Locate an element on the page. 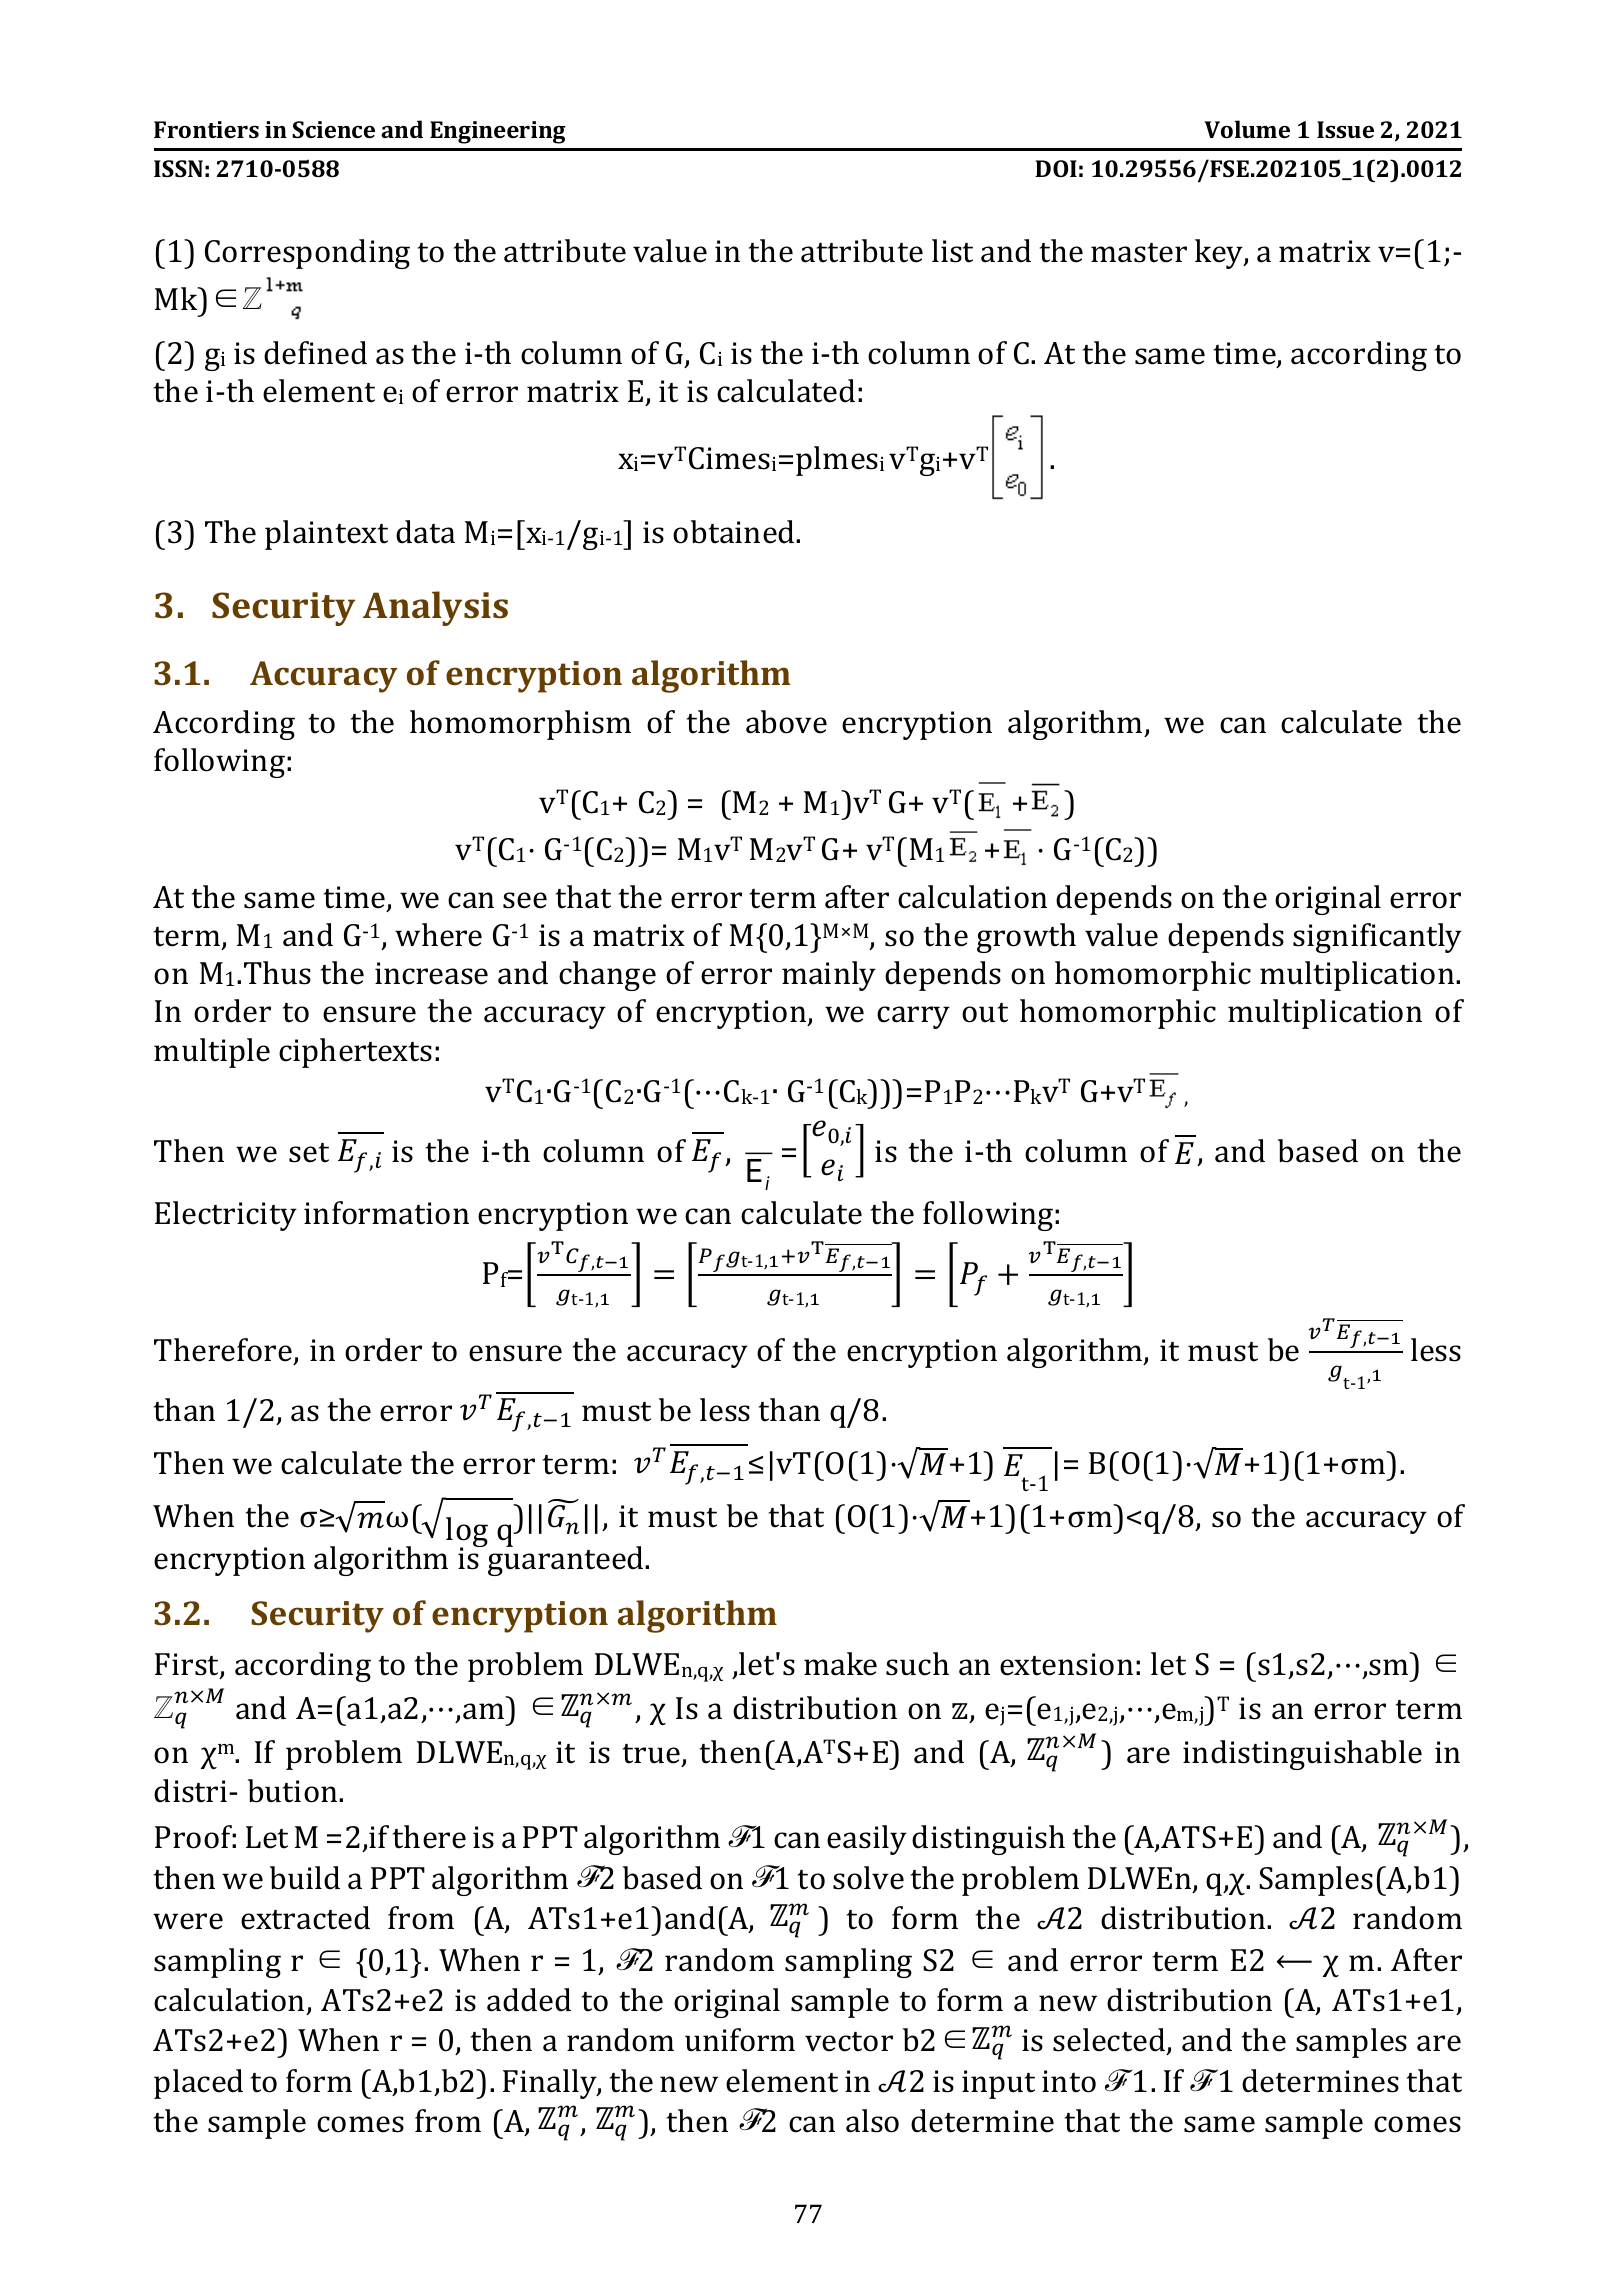 The image size is (1617, 2286). guaranteed is located at coordinates (566, 1560).
